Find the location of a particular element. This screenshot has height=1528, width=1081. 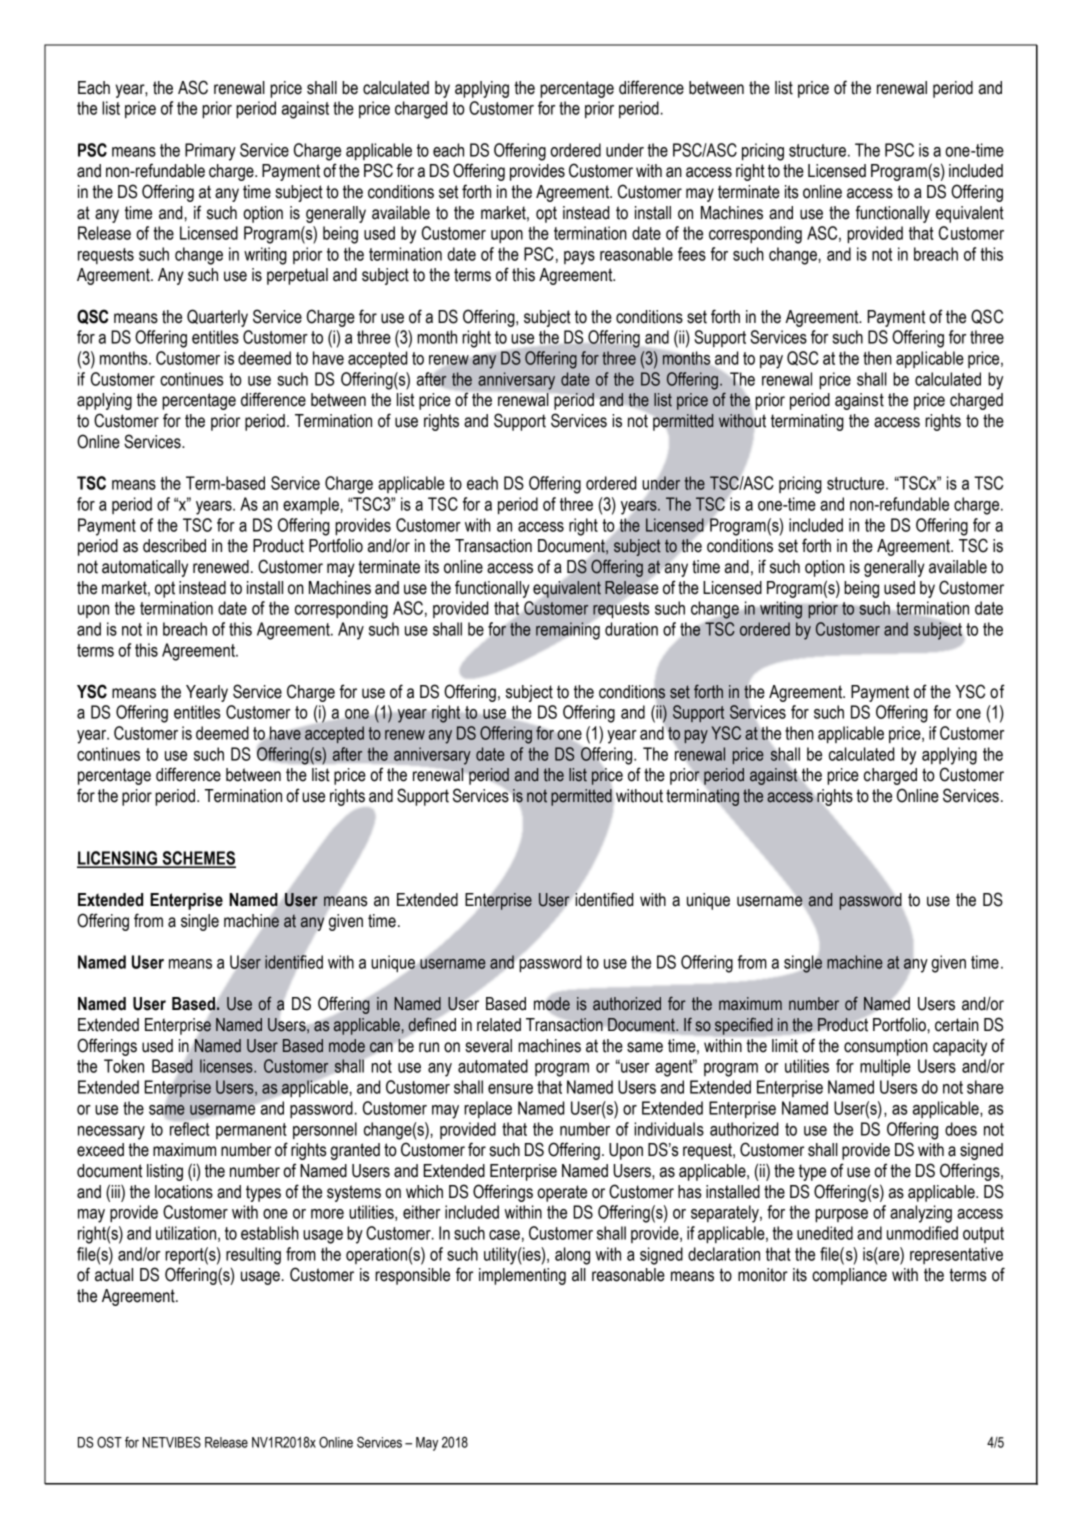

pays is located at coordinates (579, 258).
